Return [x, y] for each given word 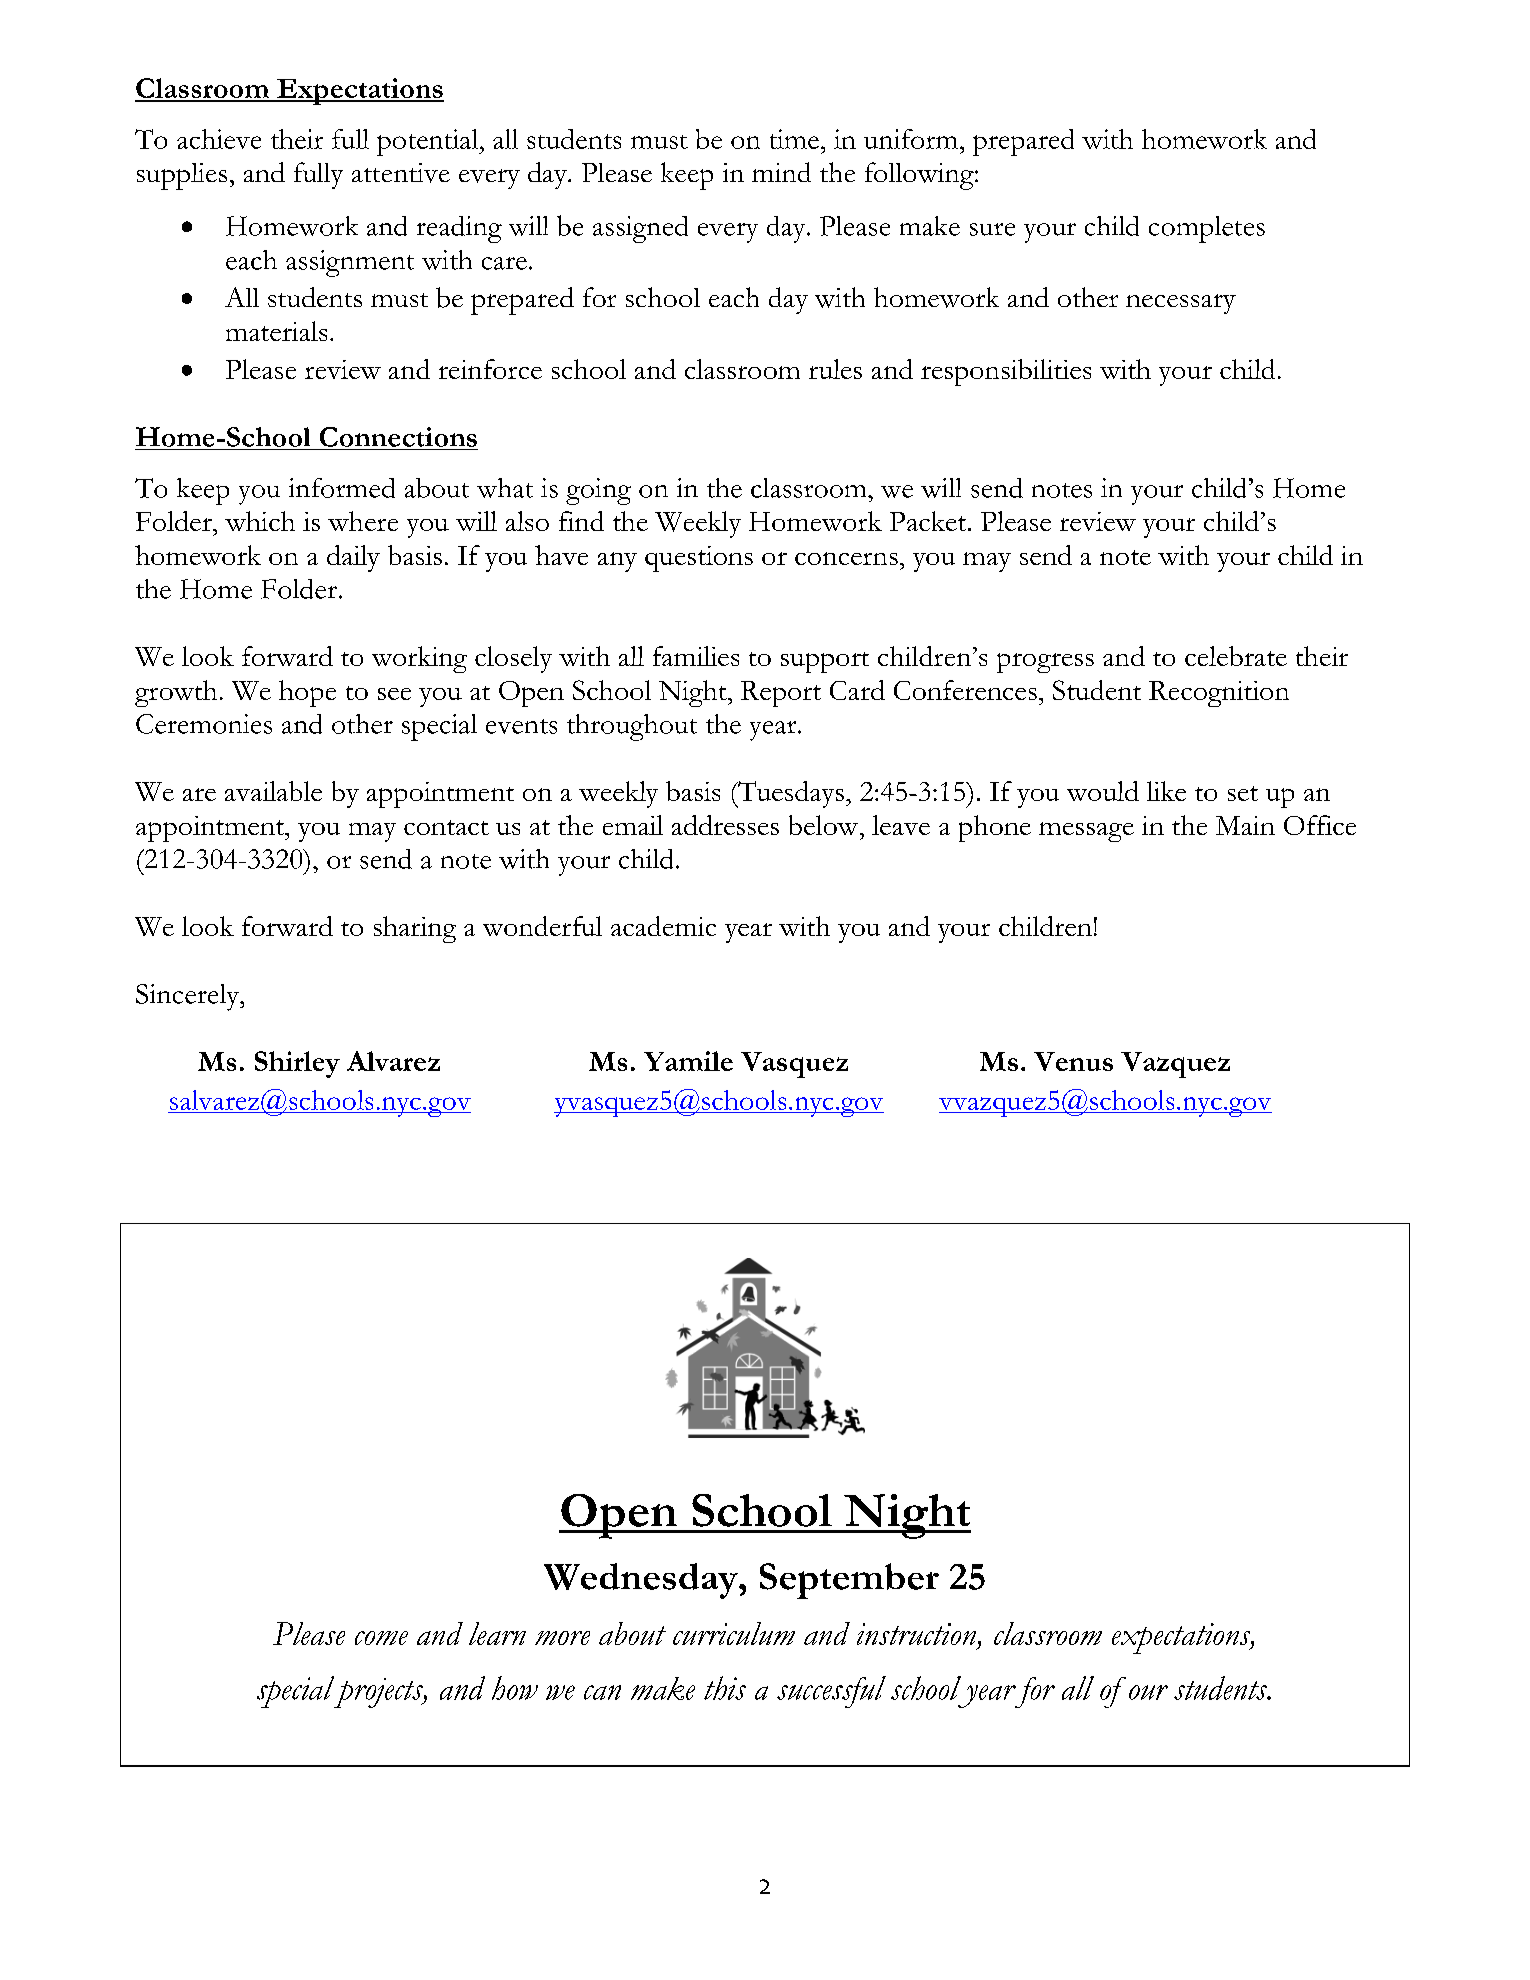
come [381, 1638]
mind [781, 172]
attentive [401, 173]
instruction [918, 1635]
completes [1207, 229]
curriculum [734, 1633]
